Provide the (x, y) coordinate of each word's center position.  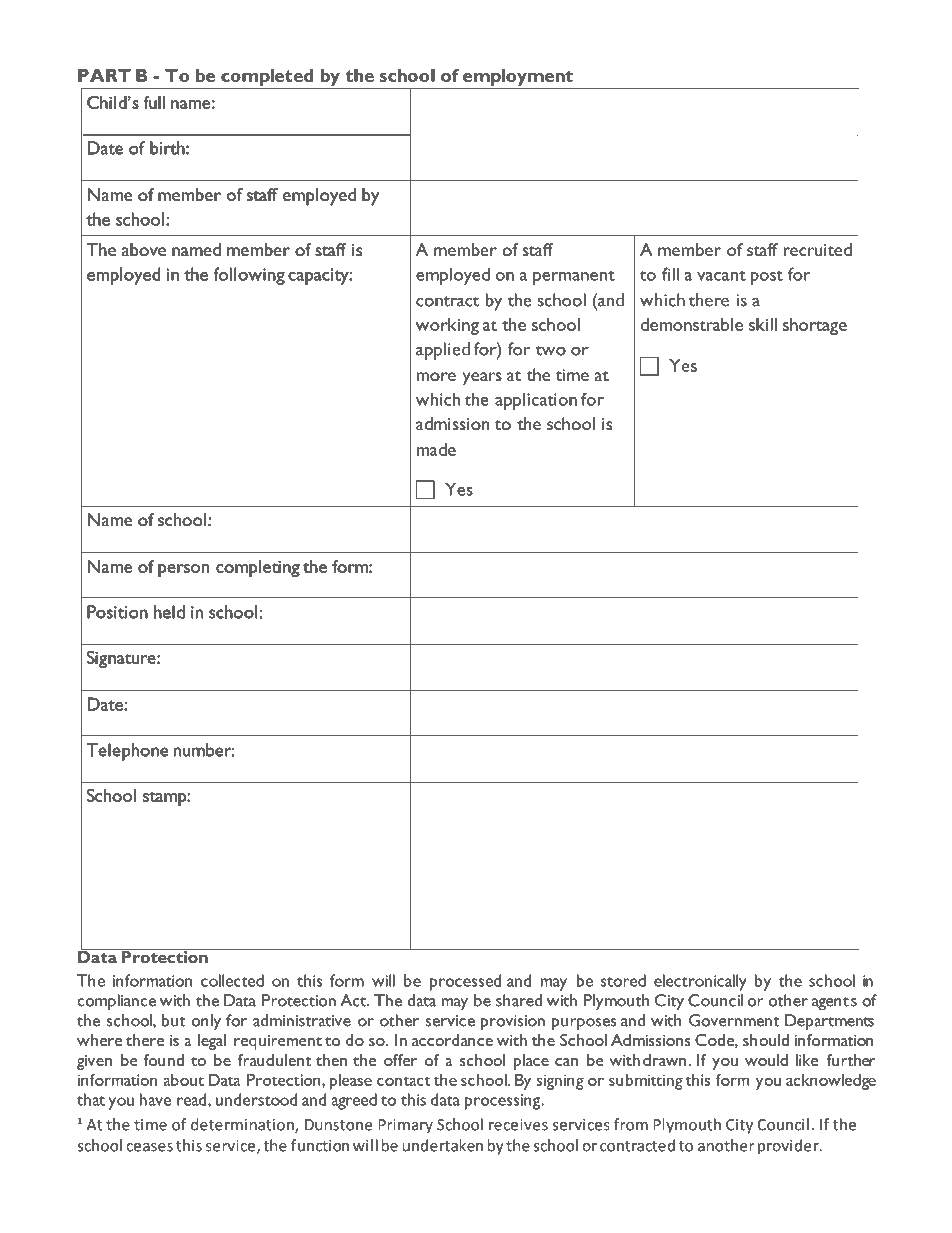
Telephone (127, 752)
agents (834, 1004)
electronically (700, 982)
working (447, 326)
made (436, 449)
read (193, 1099)
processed (465, 982)
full (154, 102)
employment (518, 79)
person (183, 570)
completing (258, 568)
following (249, 276)
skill (763, 324)
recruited (817, 249)
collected (232, 980)
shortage (815, 326)
